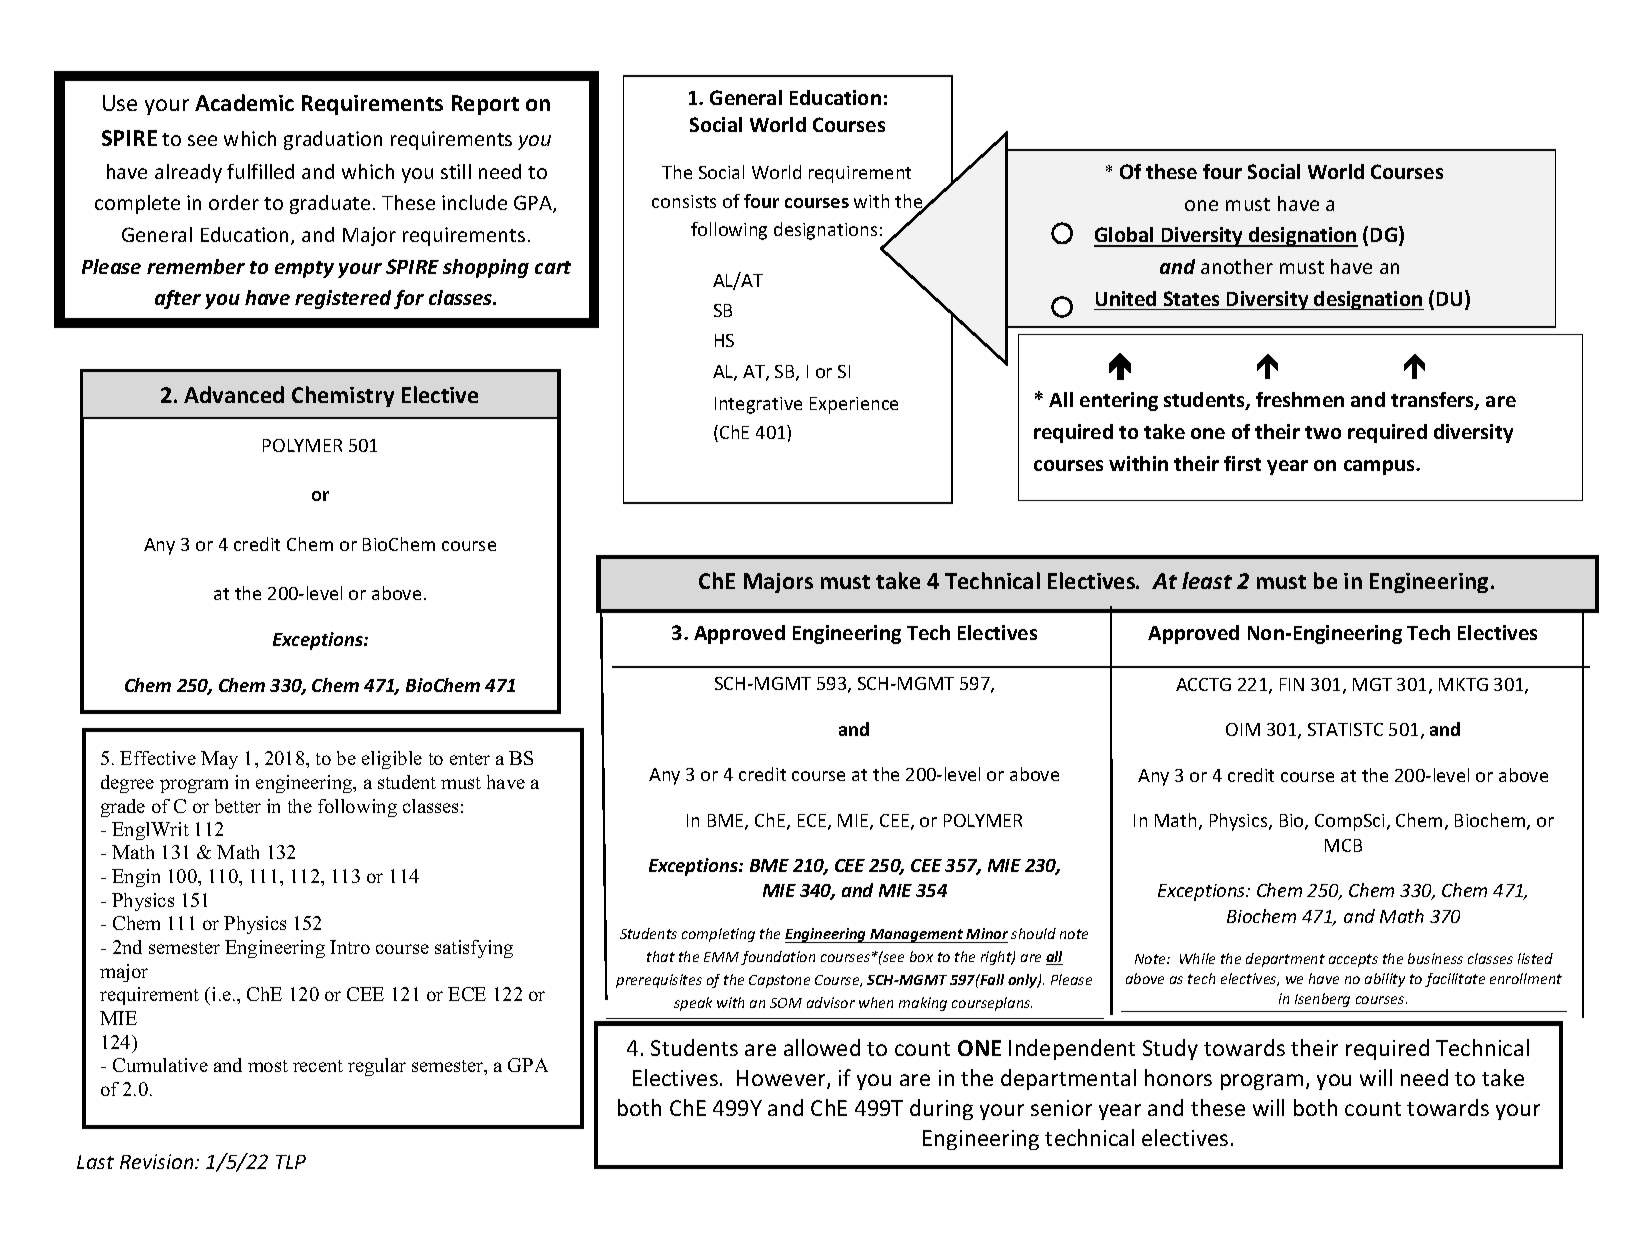 The width and height of the screenshot is (1625, 1256). What do you see at coordinates (291, 1162) in the screenshot?
I see `TLP` at bounding box center [291, 1162].
